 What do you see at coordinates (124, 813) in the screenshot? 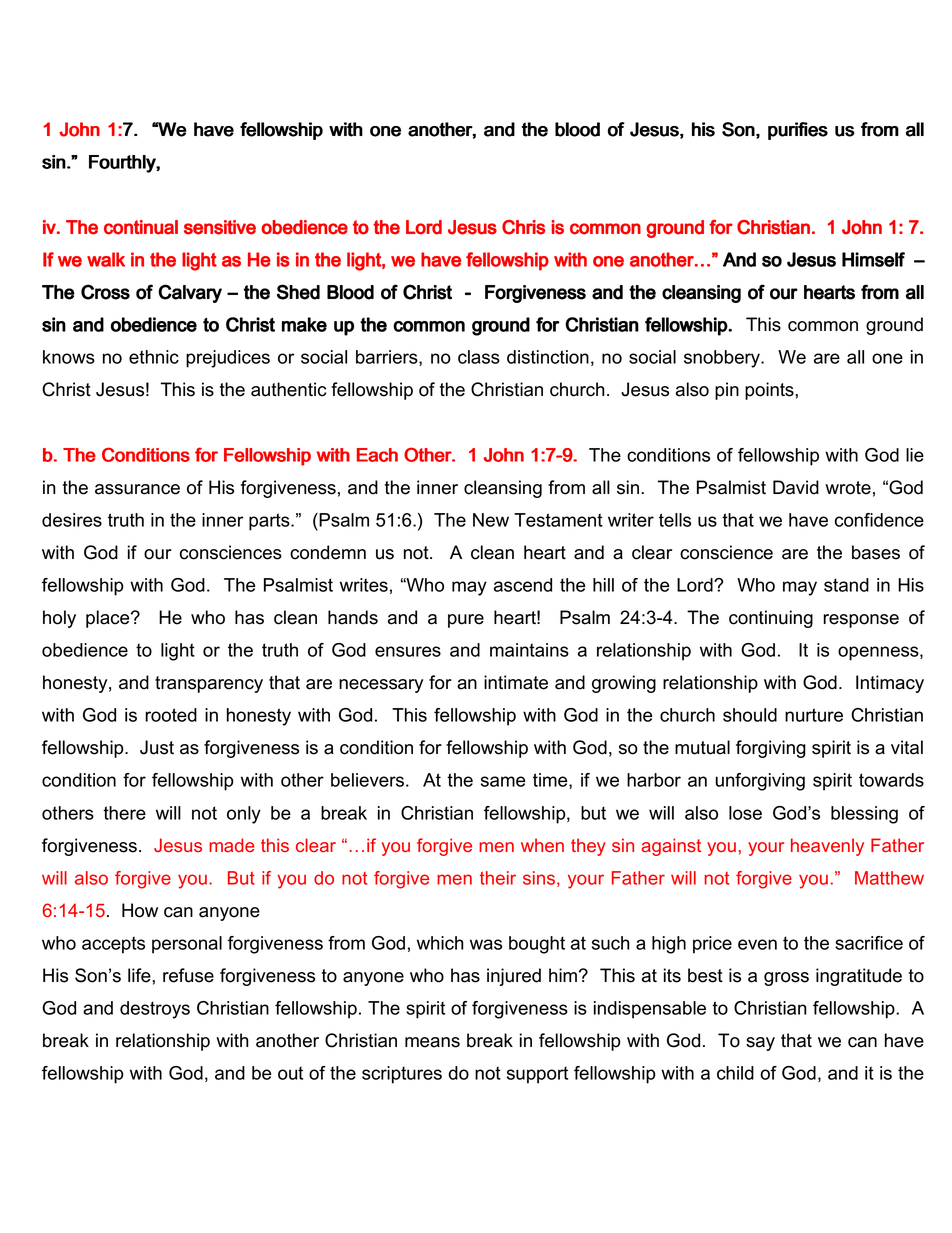
I see `there` at bounding box center [124, 813].
